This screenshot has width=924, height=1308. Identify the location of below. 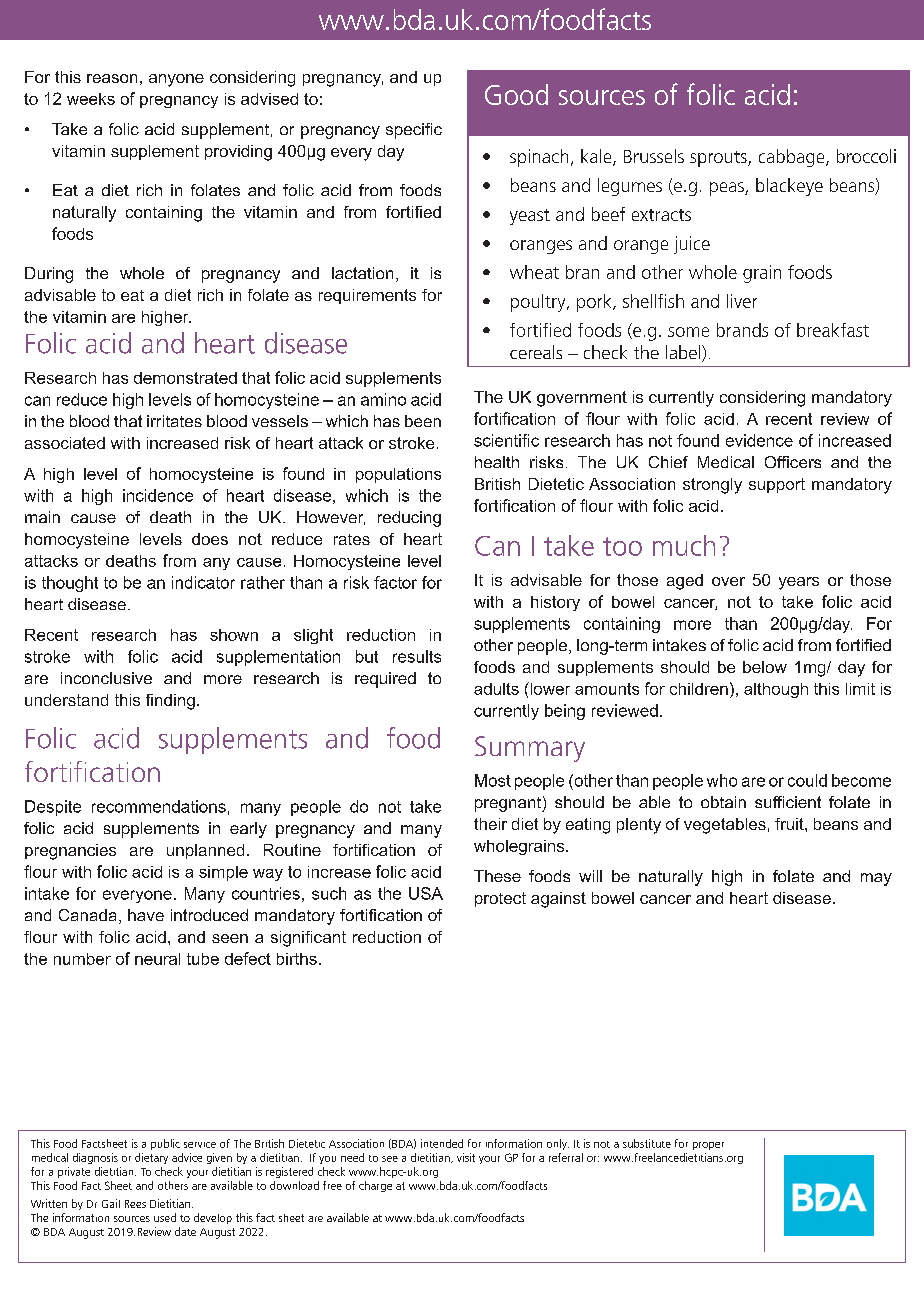
(765, 667).
